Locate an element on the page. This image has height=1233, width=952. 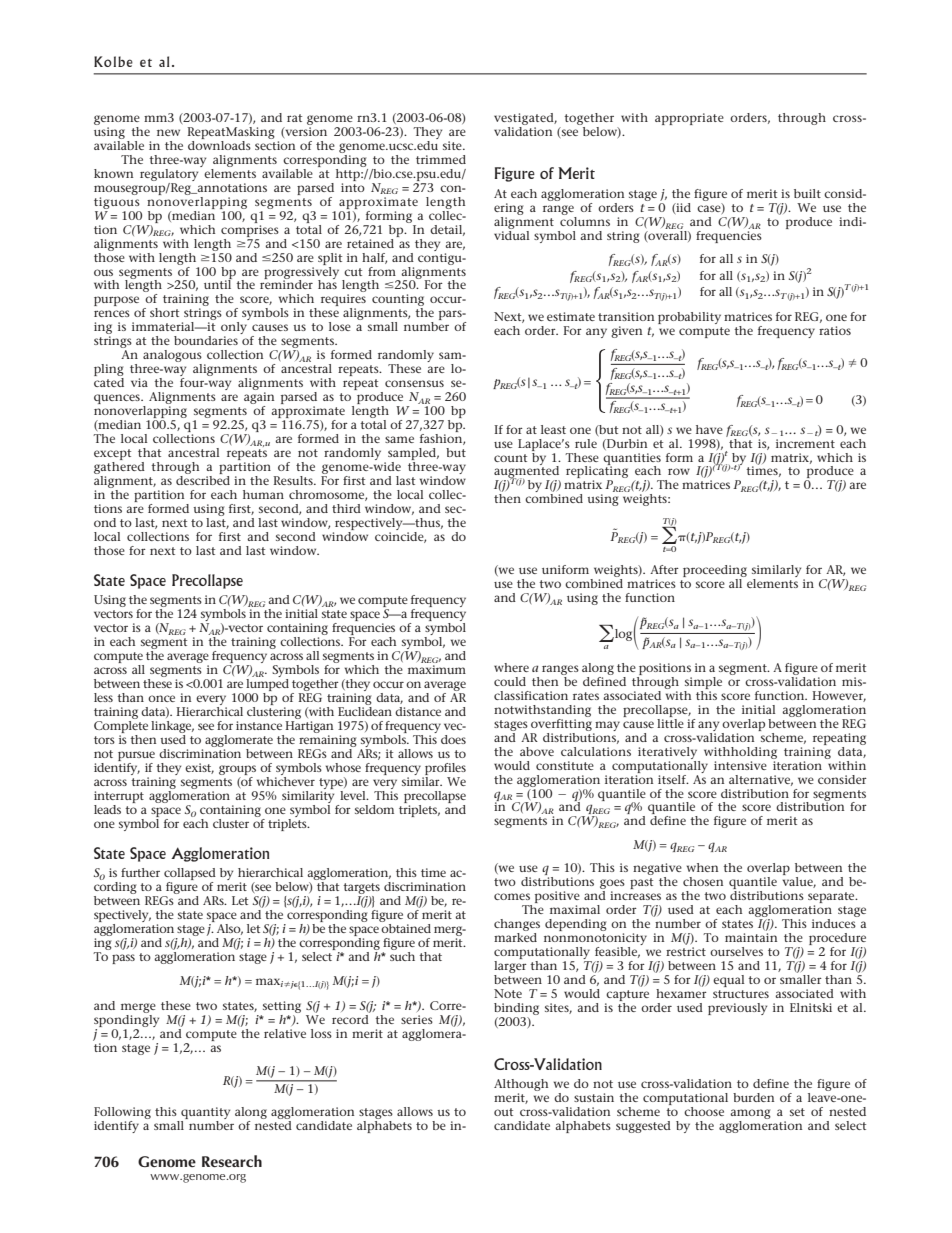
intensive is located at coordinates (740, 765).
